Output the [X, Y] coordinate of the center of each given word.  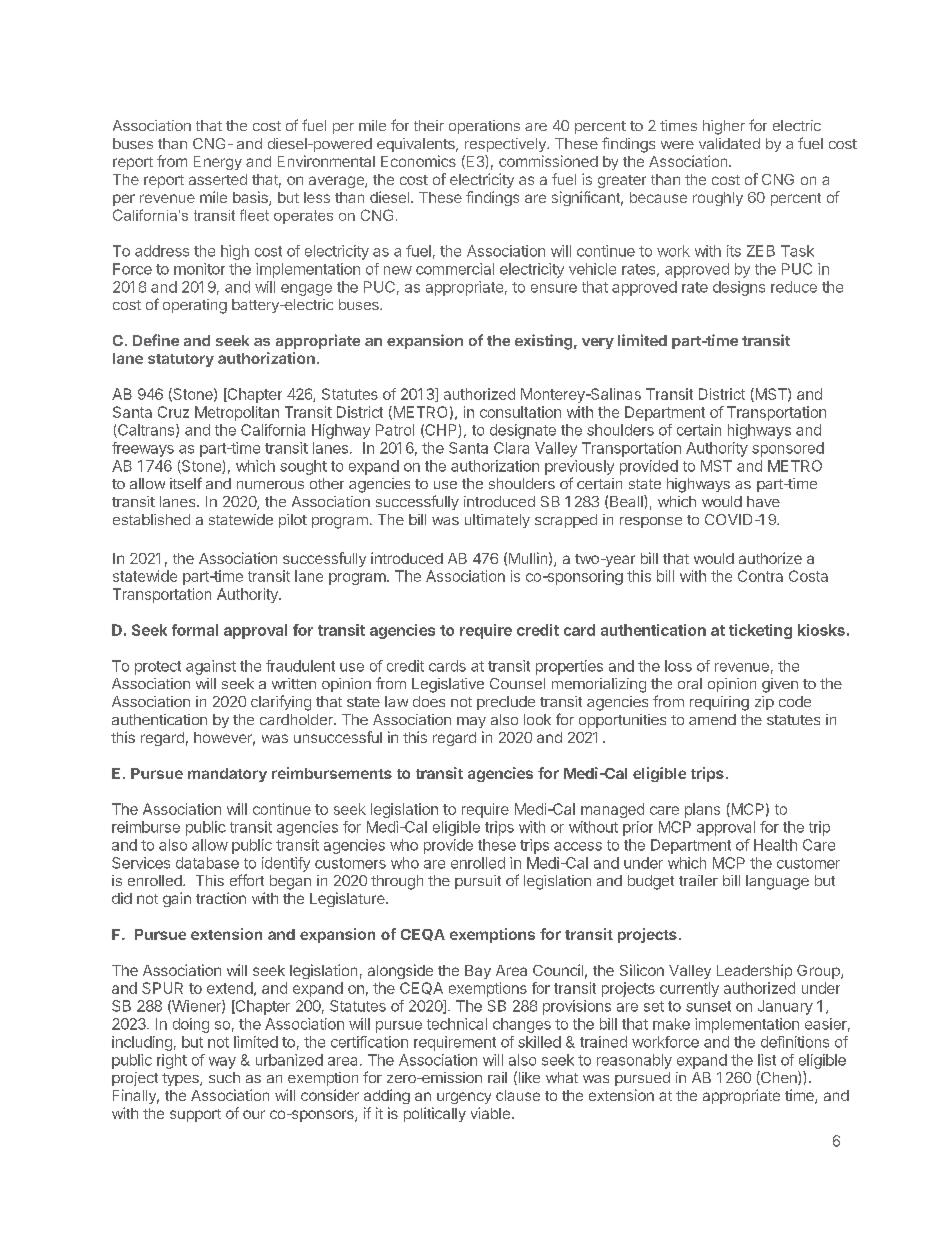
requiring [719, 703]
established [151, 519]
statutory [181, 360]
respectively [506, 145]
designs [739, 288]
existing [543, 342]
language [777, 882]
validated [729, 143]
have [763, 501]
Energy [218, 163]
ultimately [497, 521]
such [224, 1077]
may [471, 722]
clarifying [281, 703]
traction [221, 898]
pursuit [478, 882]
